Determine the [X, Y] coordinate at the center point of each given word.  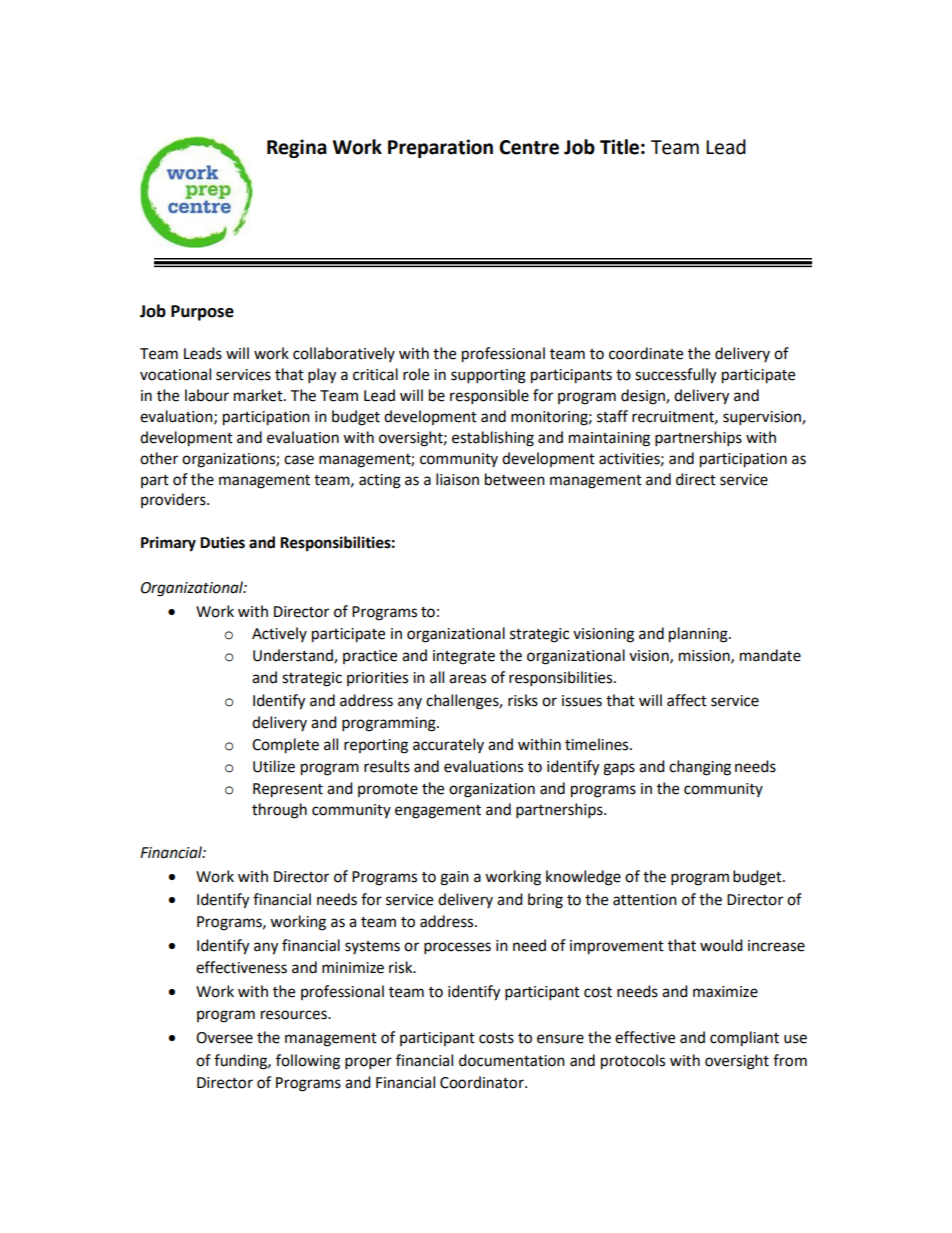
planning [699, 635]
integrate [464, 657]
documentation [512, 1060]
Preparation [440, 148]
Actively [279, 634]
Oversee [224, 1038]
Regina [297, 148]
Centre [529, 147]
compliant [744, 1039]
